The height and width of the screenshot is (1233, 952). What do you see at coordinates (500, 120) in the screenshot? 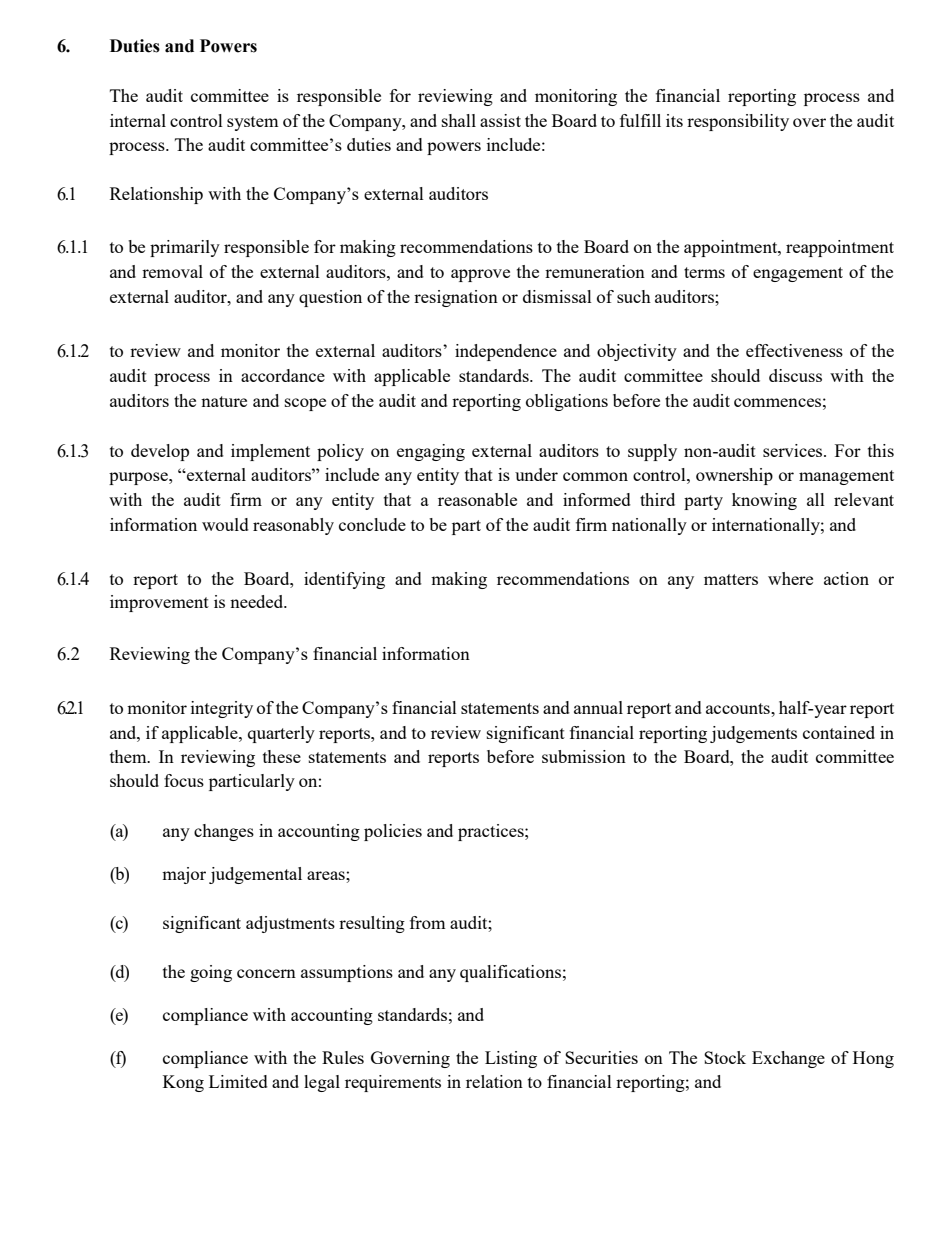
I see `assist` at bounding box center [500, 120].
